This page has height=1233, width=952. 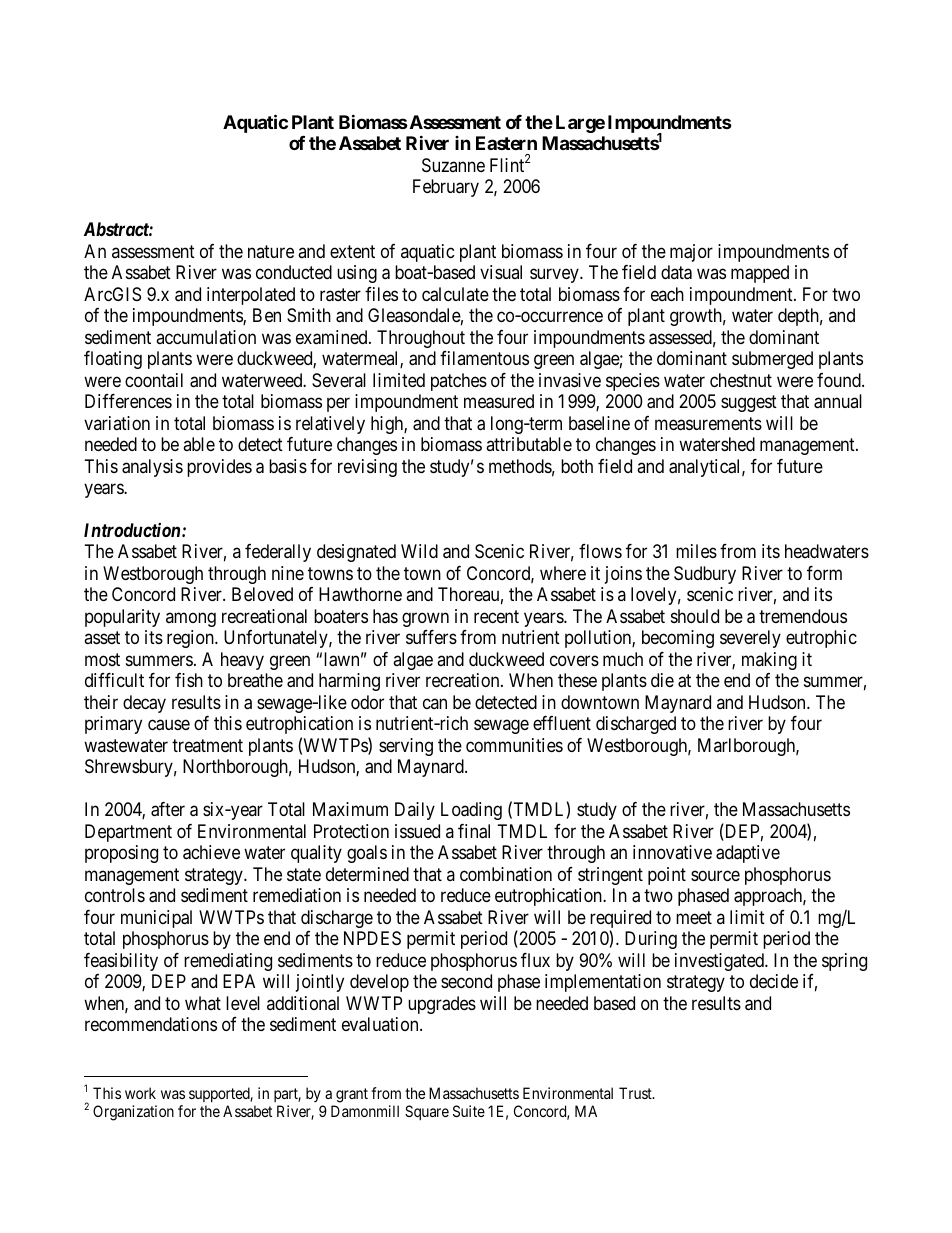 I want to click on source, so click(x=715, y=875).
